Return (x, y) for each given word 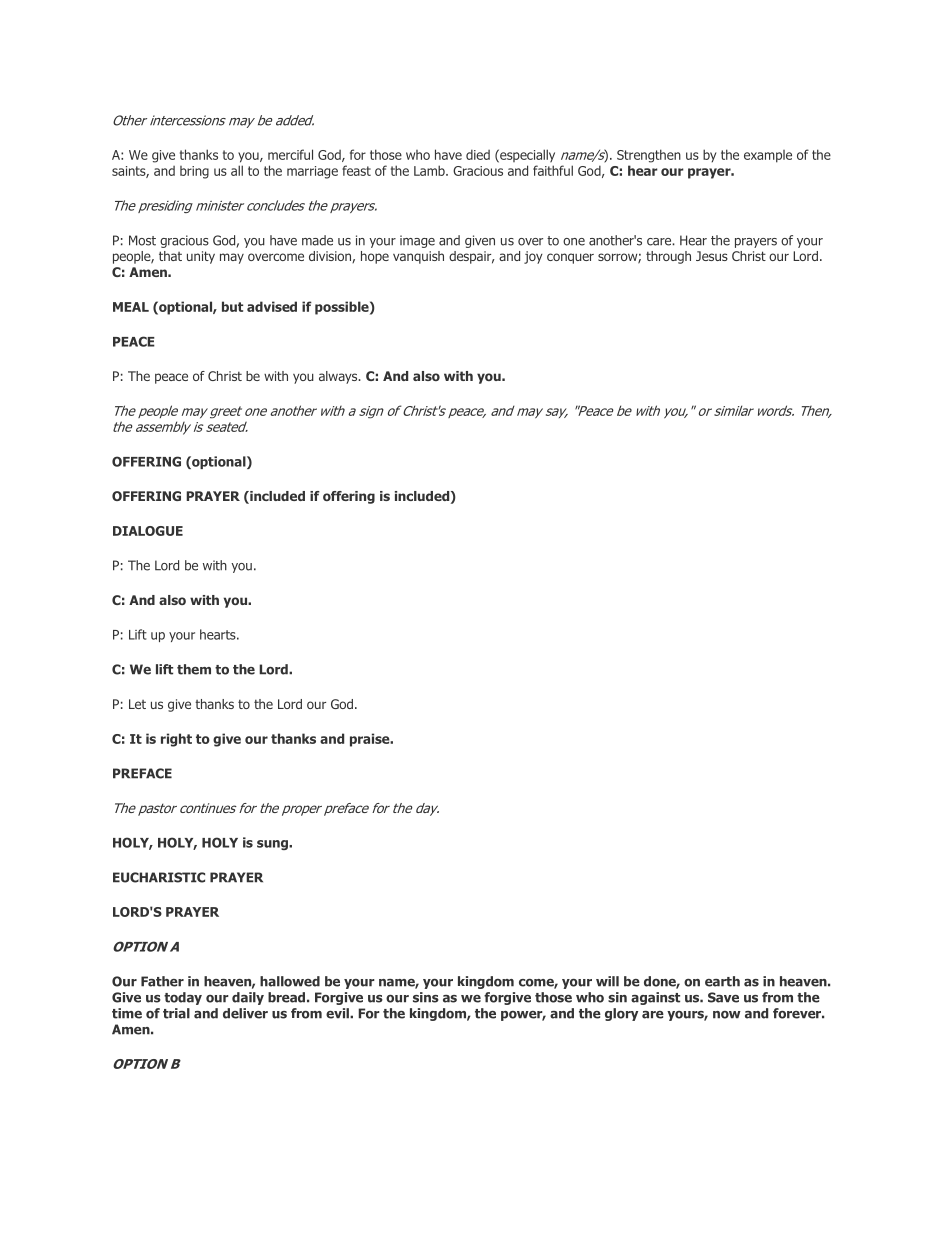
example (768, 156)
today (183, 998)
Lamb (430, 170)
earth (722, 981)
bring (194, 172)
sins (426, 997)
